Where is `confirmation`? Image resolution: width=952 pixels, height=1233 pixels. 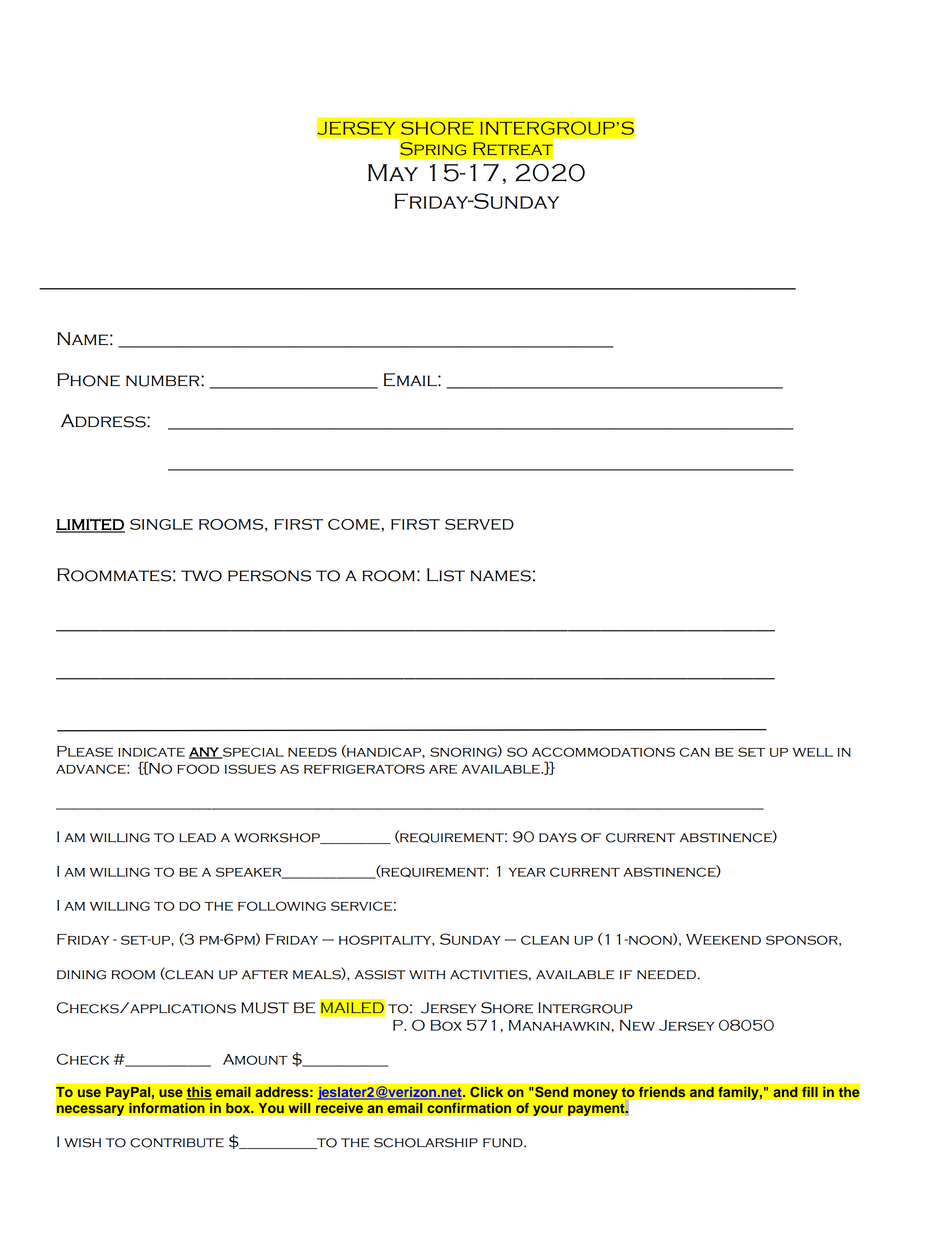
confirmation is located at coordinates (469, 1108).
